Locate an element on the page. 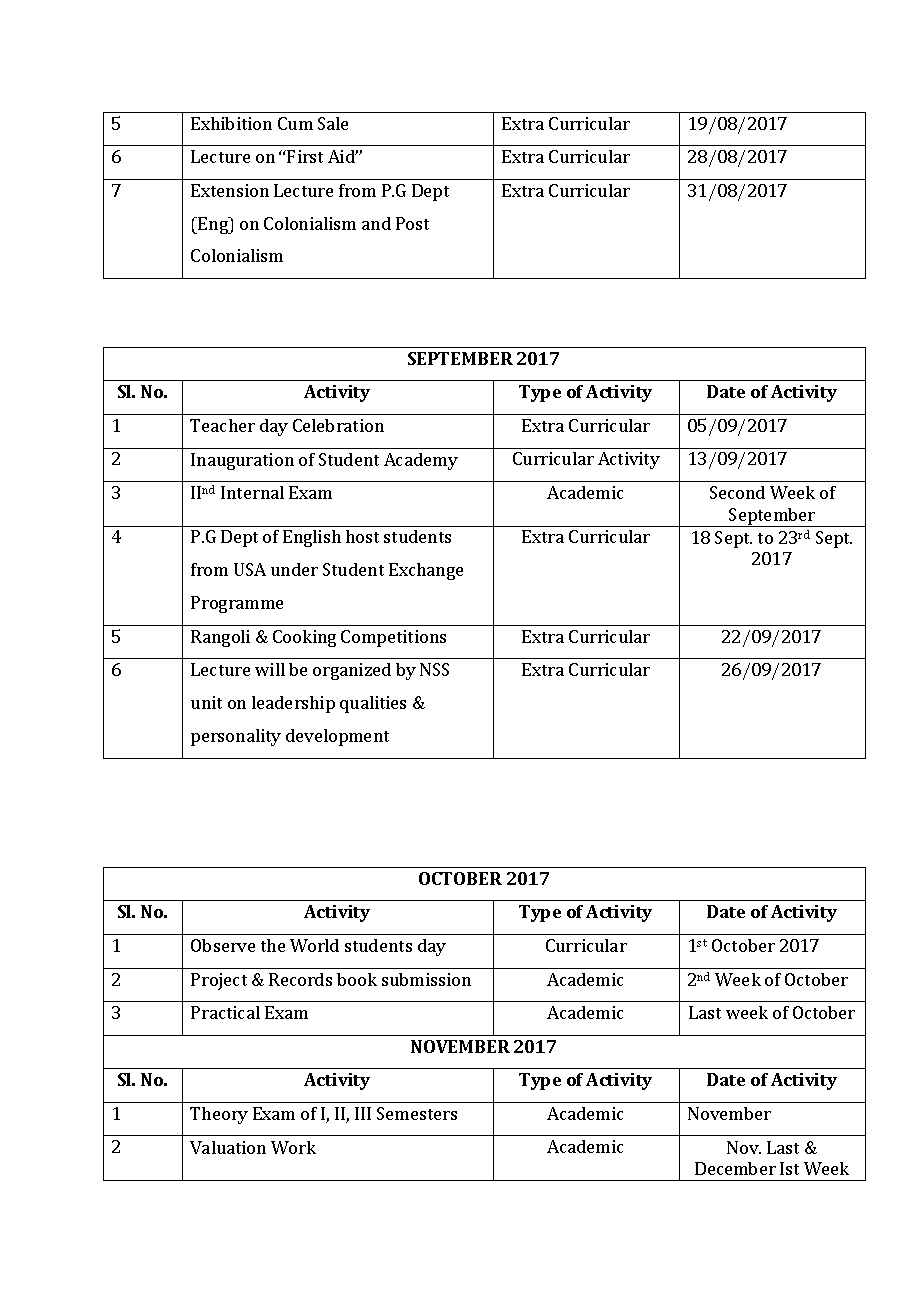  NSS is located at coordinates (434, 669).
